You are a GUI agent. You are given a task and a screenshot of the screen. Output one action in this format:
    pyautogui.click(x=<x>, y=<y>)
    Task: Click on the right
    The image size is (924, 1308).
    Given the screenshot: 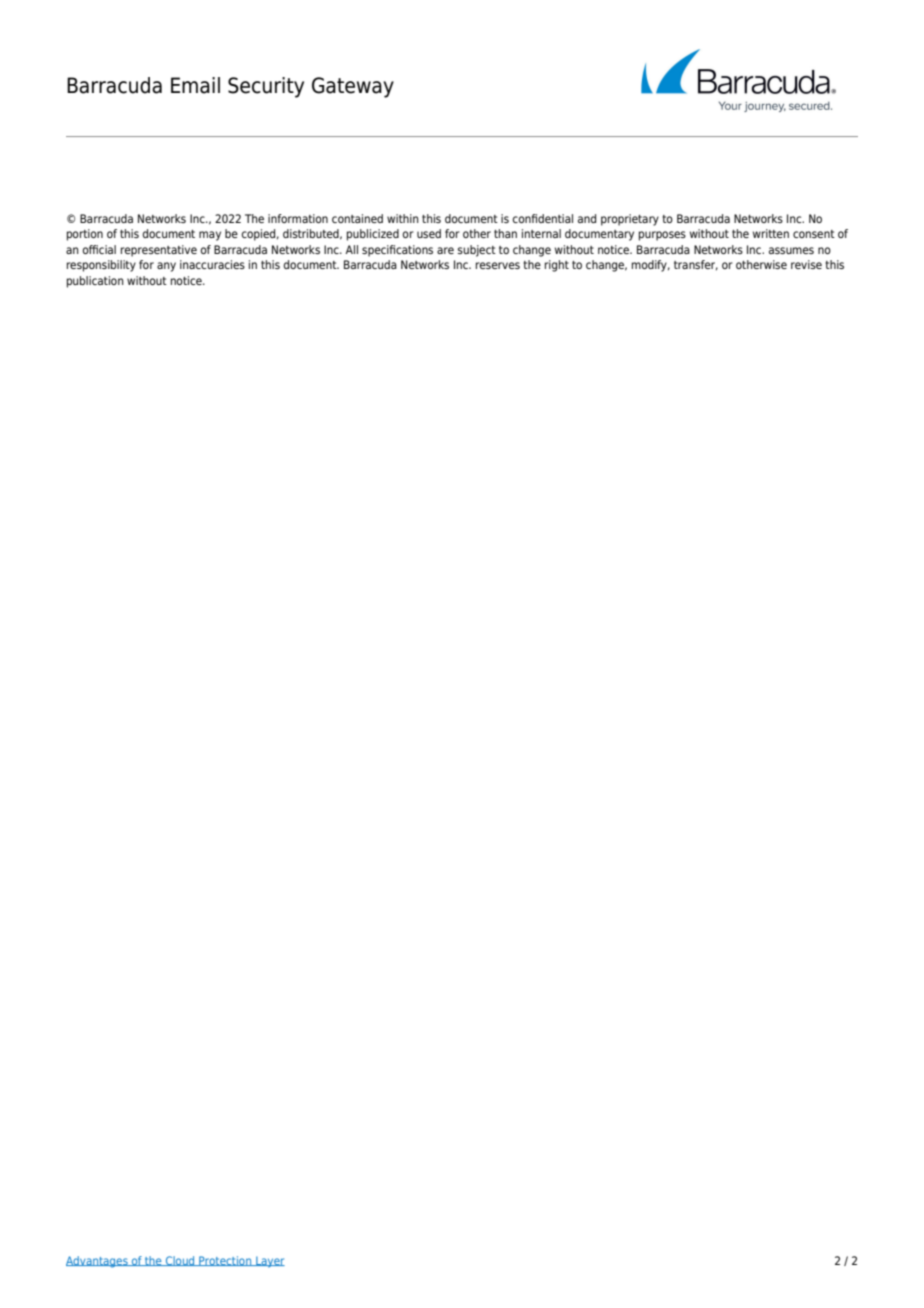 What is the action you would take?
    pyautogui.click(x=557, y=266)
